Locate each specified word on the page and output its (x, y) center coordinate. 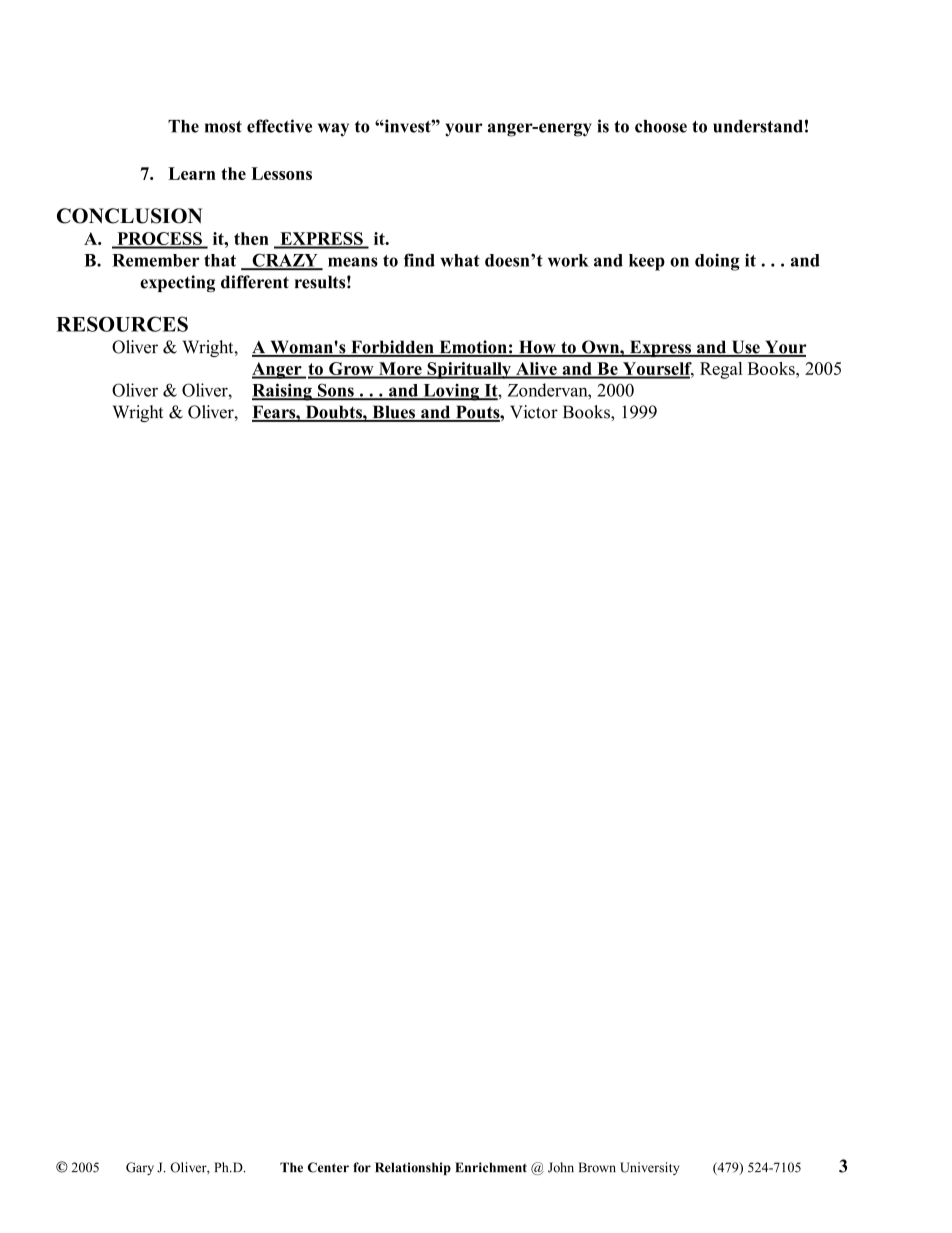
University (649, 1168)
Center (328, 1167)
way (333, 130)
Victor (534, 412)
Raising (283, 392)
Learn (192, 173)
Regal (721, 370)
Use (745, 348)
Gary (140, 1168)
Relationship (413, 1168)
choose (661, 126)
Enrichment (491, 1167)
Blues (393, 413)
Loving (451, 392)
